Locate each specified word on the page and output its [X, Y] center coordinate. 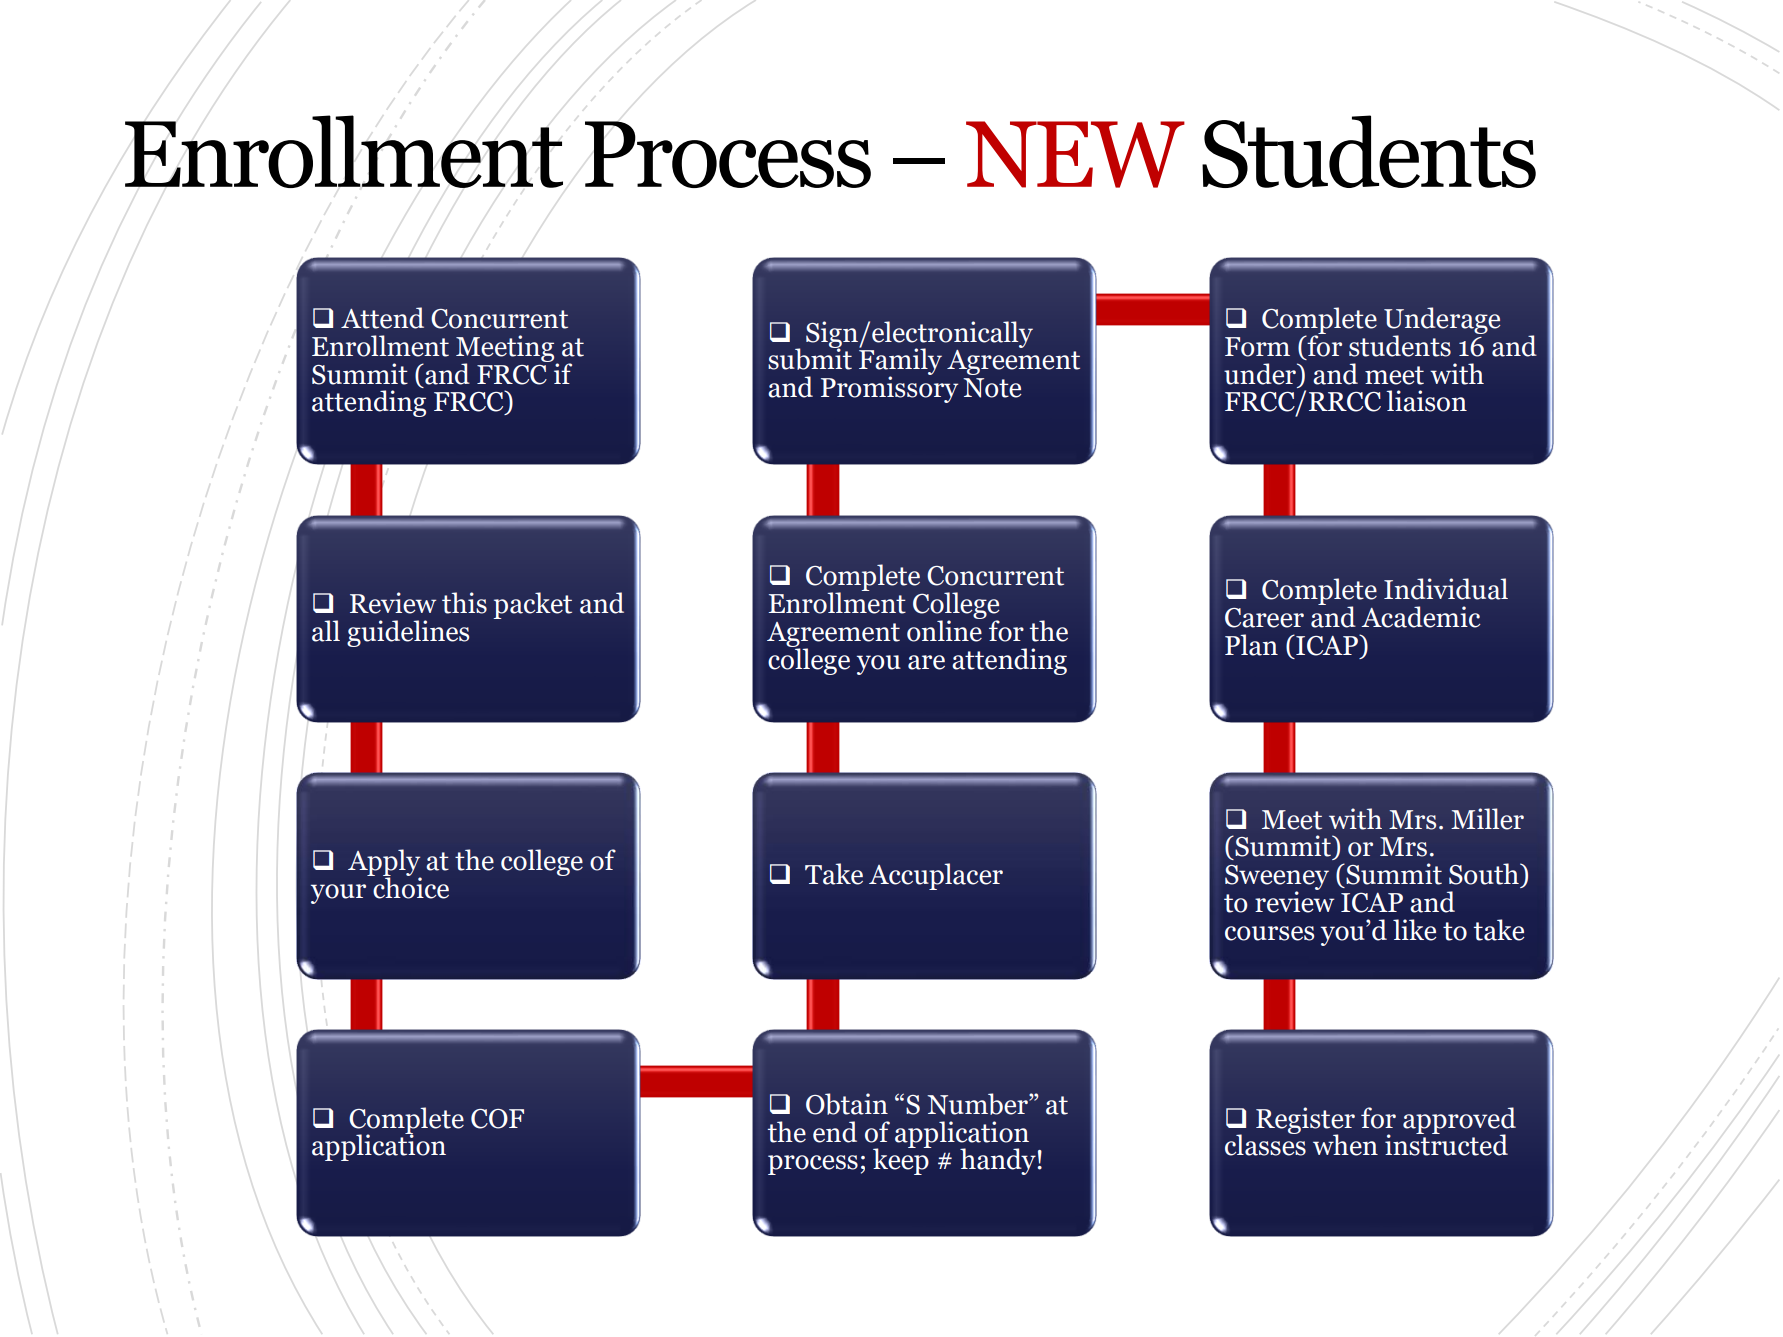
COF [497, 1119]
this [464, 603]
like [1414, 930]
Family [900, 362]
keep [902, 1160]
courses [1269, 933]
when [1345, 1145]
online [945, 630]
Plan [1251, 645]
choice [410, 887]
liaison [1426, 401]
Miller [1487, 819]
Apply [385, 864]
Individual [1446, 589]
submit [810, 358]
